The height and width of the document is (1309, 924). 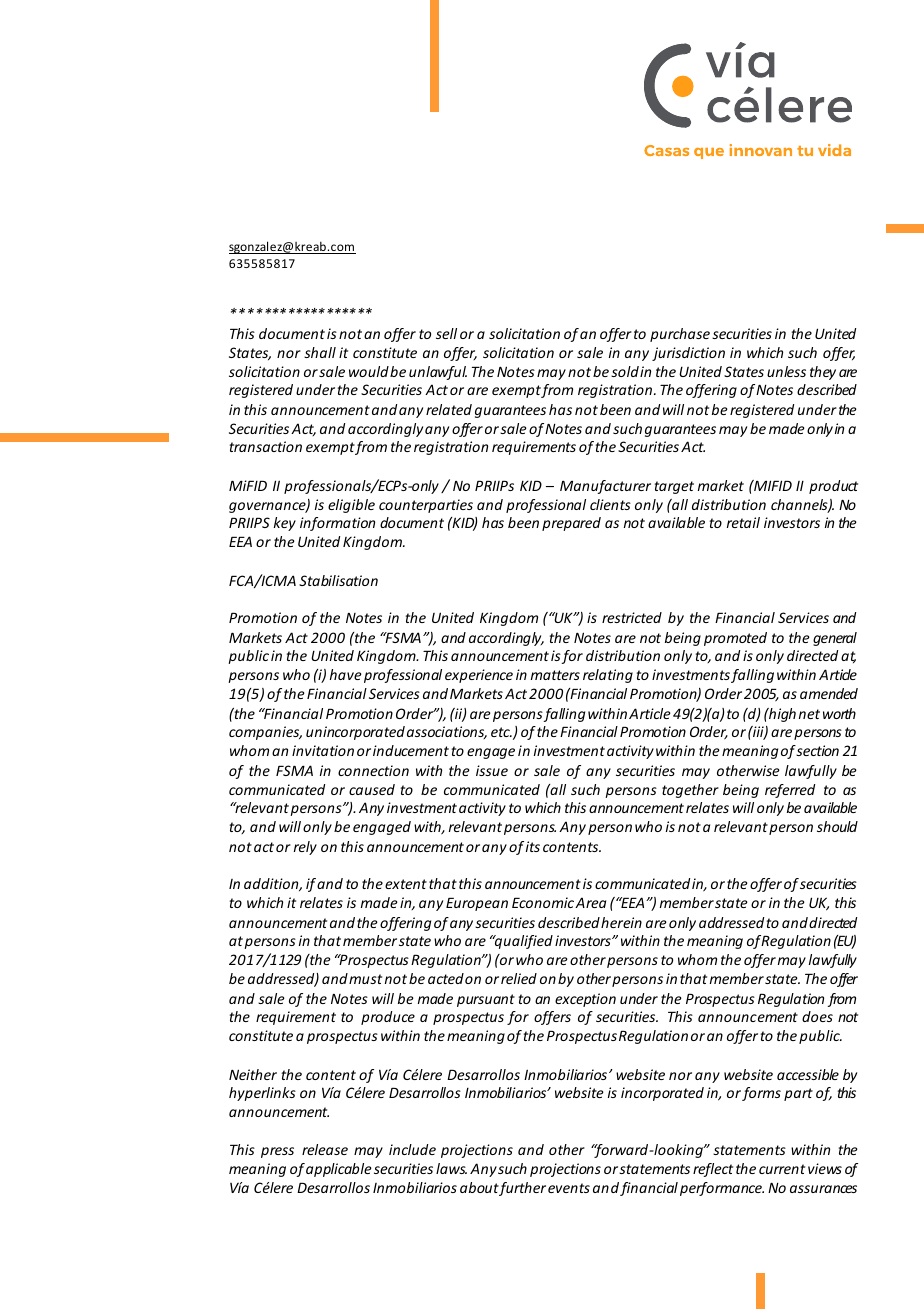 I want to click on shall, so click(x=320, y=352).
